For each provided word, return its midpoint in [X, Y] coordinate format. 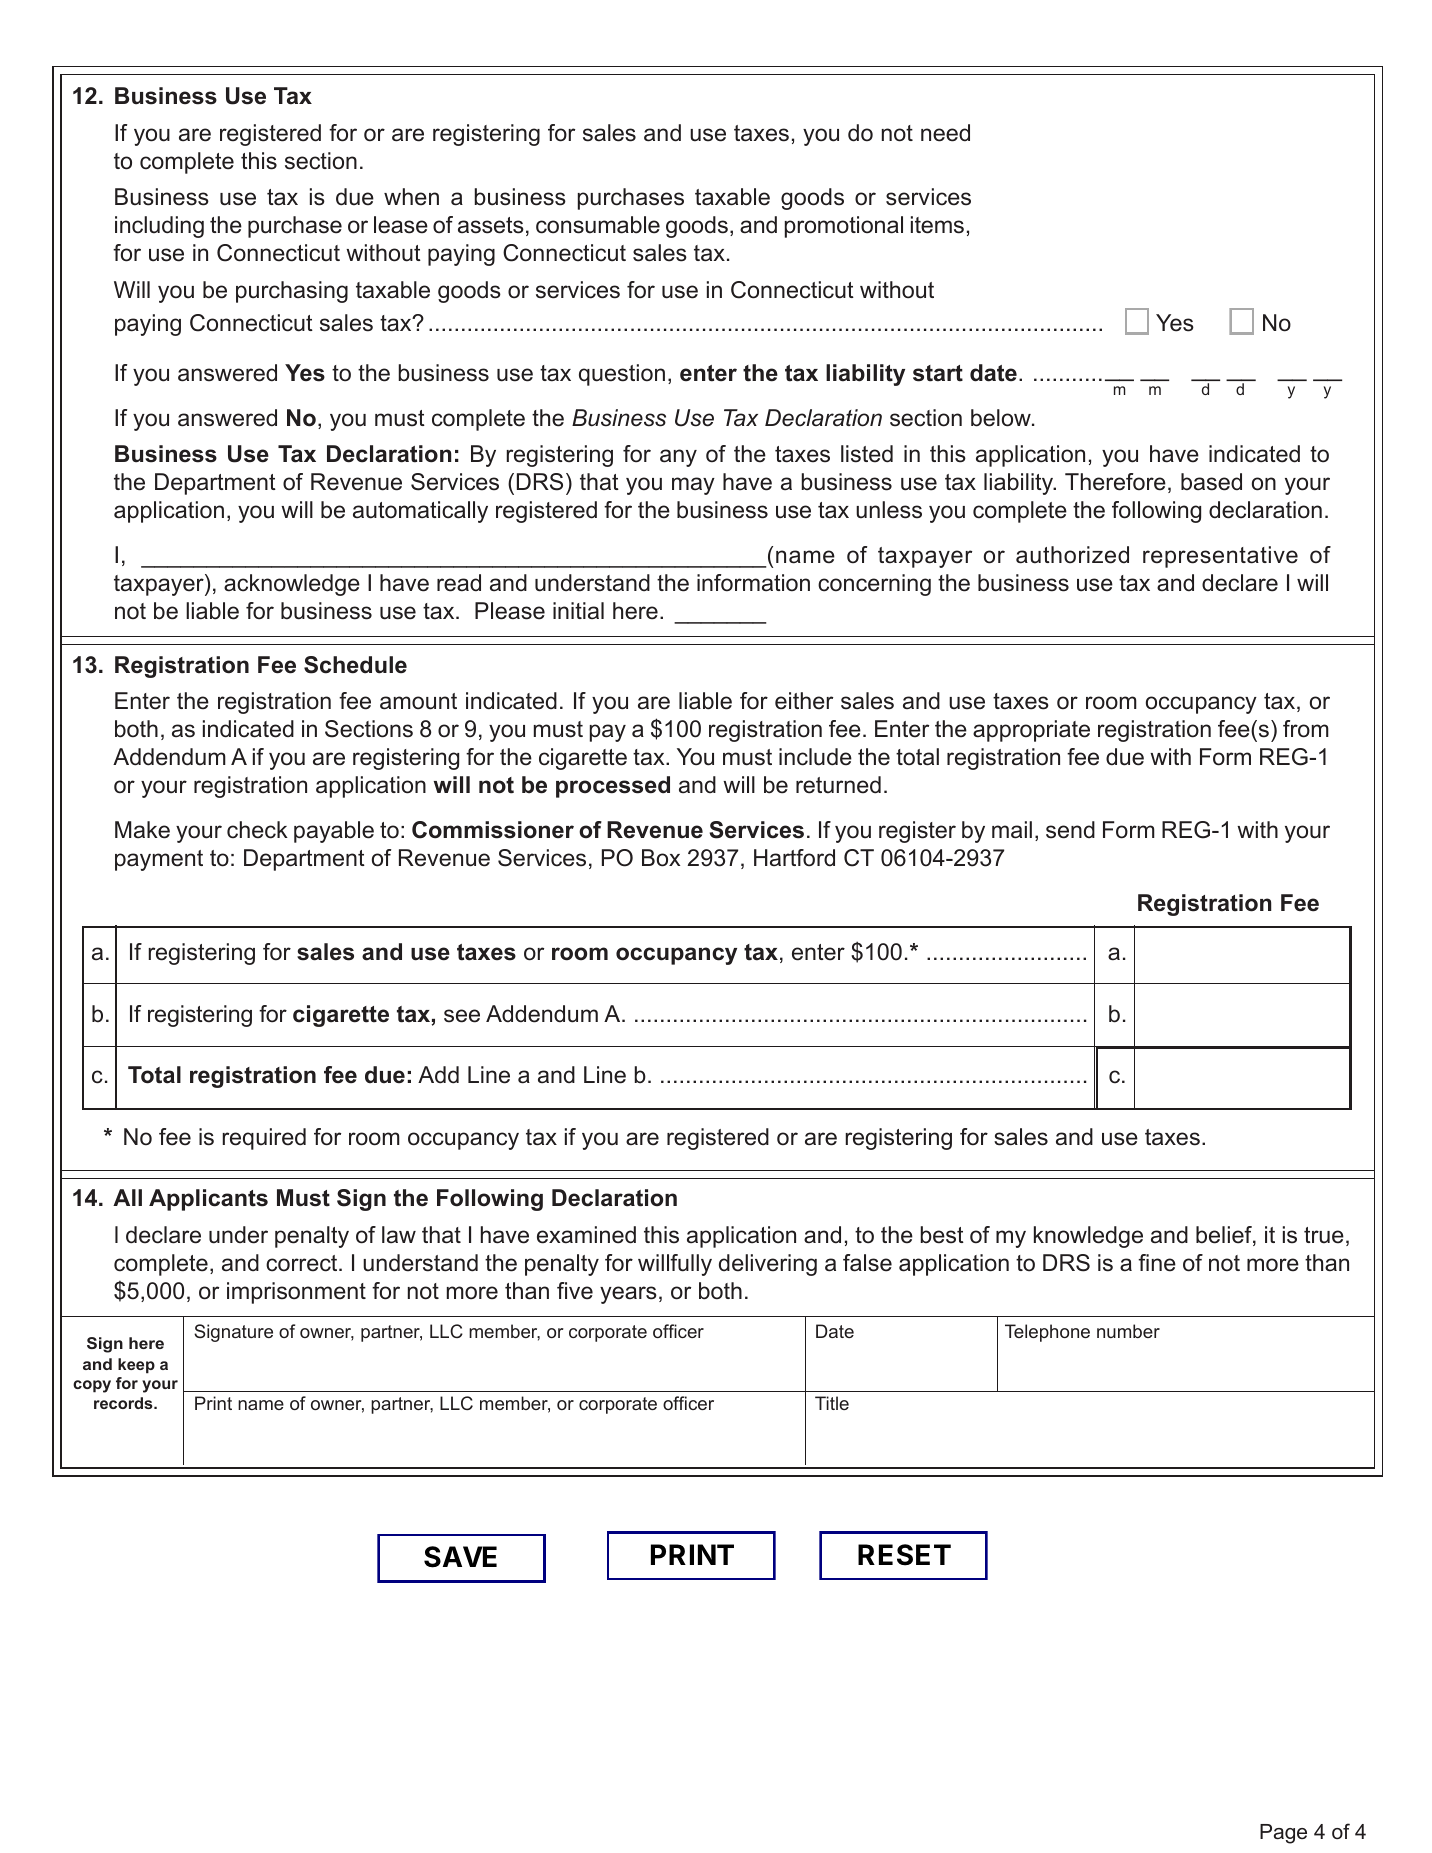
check [257, 830]
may [693, 486]
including [159, 227]
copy [92, 1386]
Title [832, 1403]
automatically [420, 512]
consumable [598, 225]
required [264, 1139]
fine [1157, 1263]
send [1070, 830]
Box [661, 858]
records [124, 1403]
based [1211, 482]
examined [586, 1235]
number [1128, 1331]
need [945, 133]
